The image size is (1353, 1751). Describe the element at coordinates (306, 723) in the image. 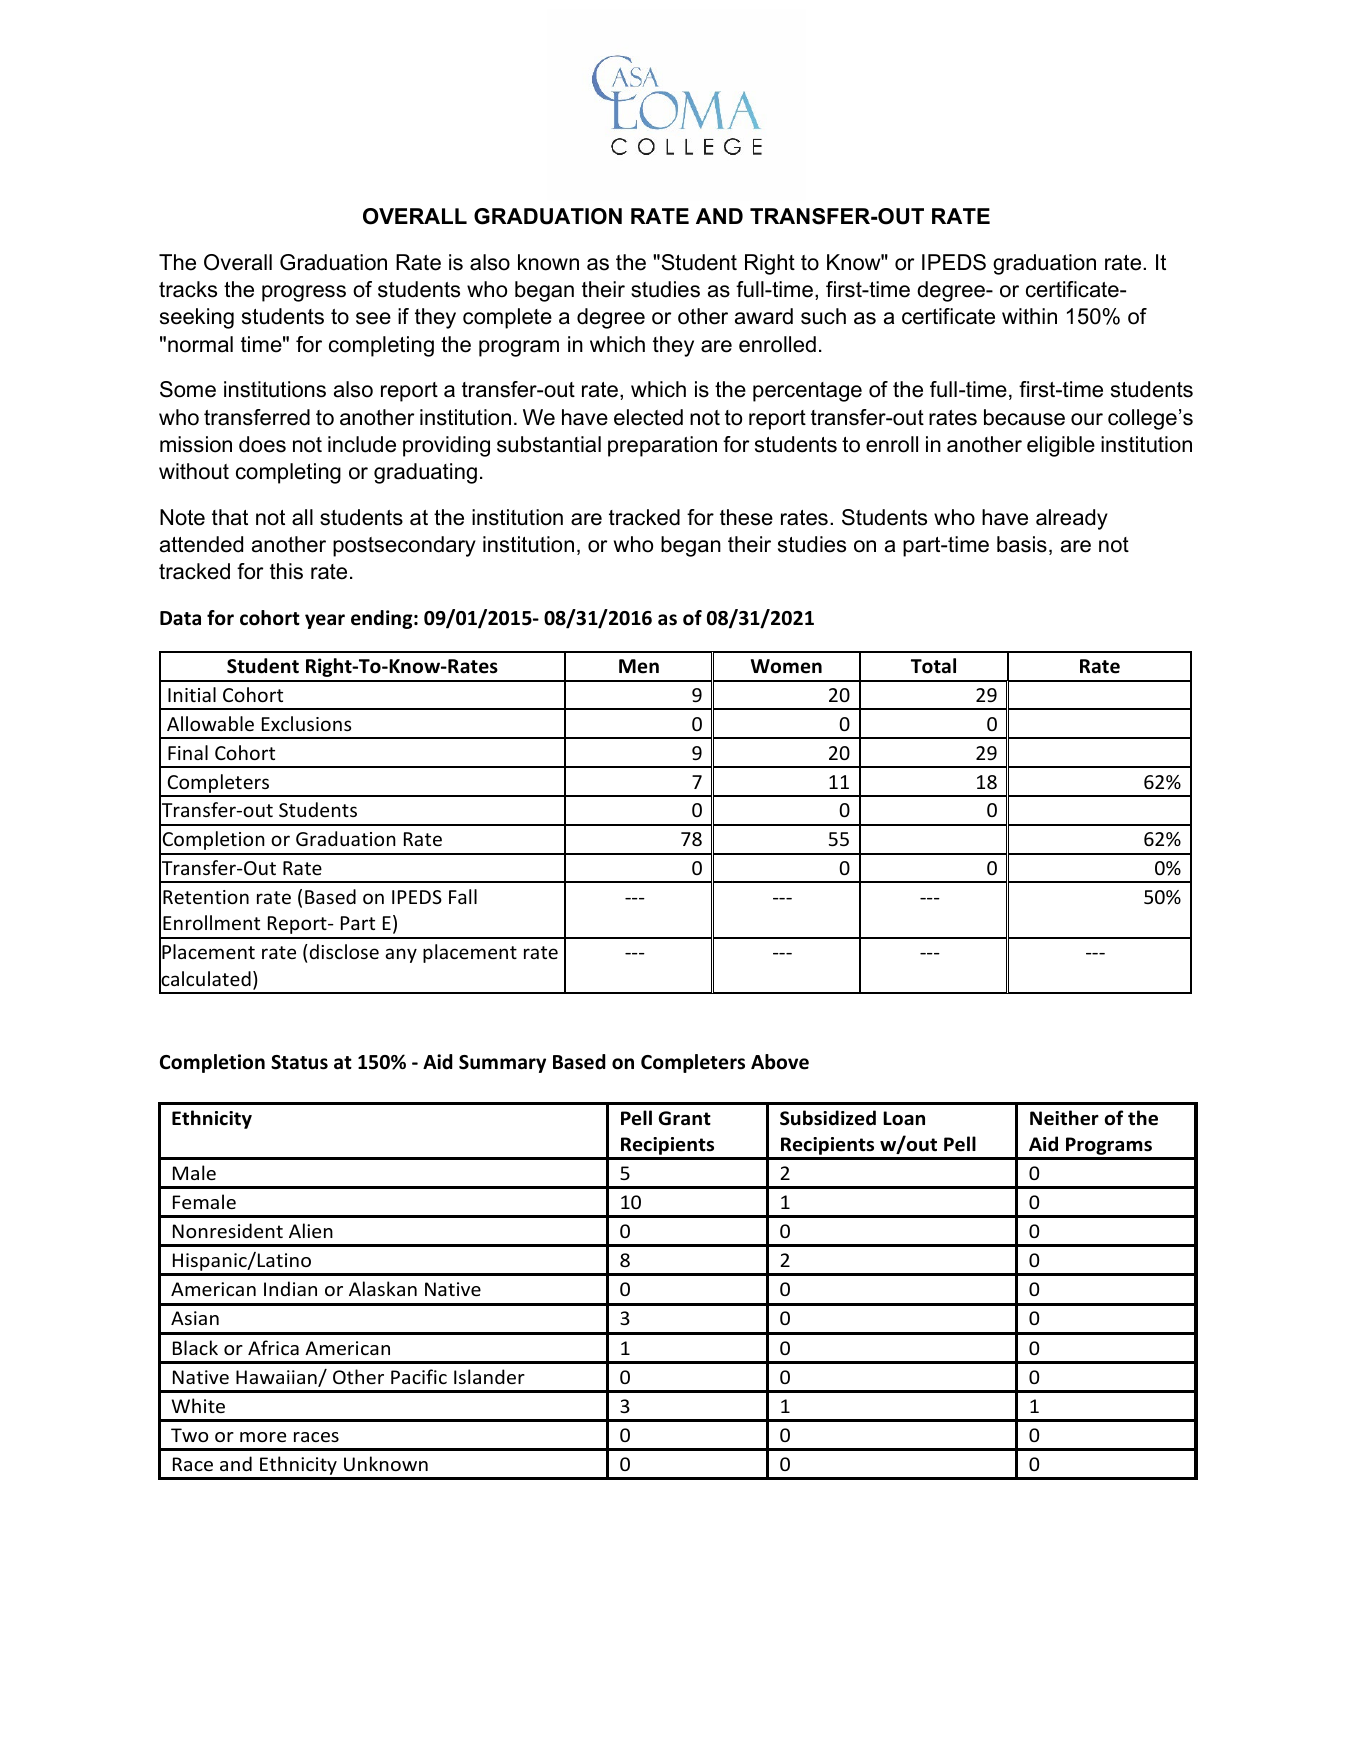

I see `Exclusions` at that location.
